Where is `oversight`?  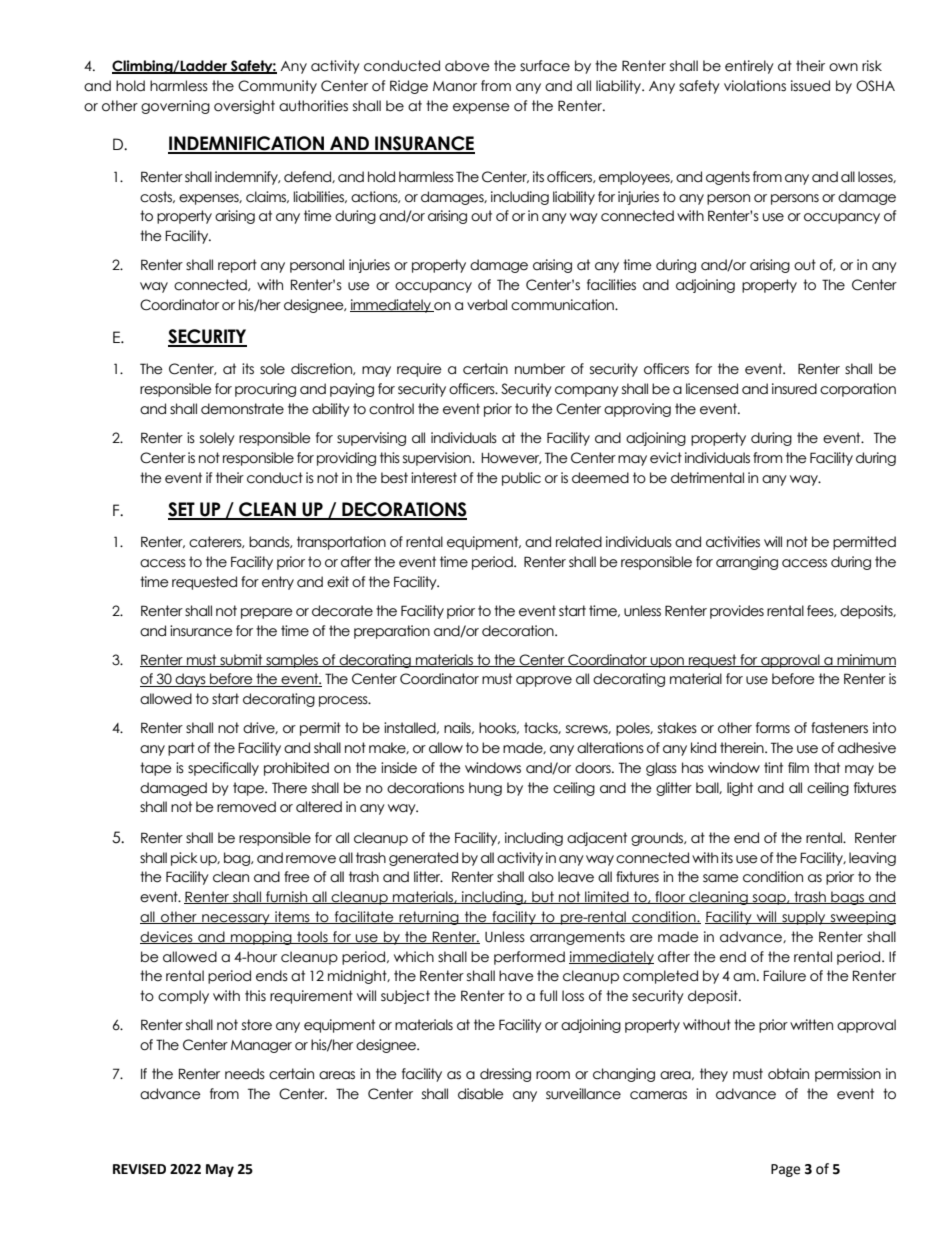
oversight is located at coordinates (244, 107).
